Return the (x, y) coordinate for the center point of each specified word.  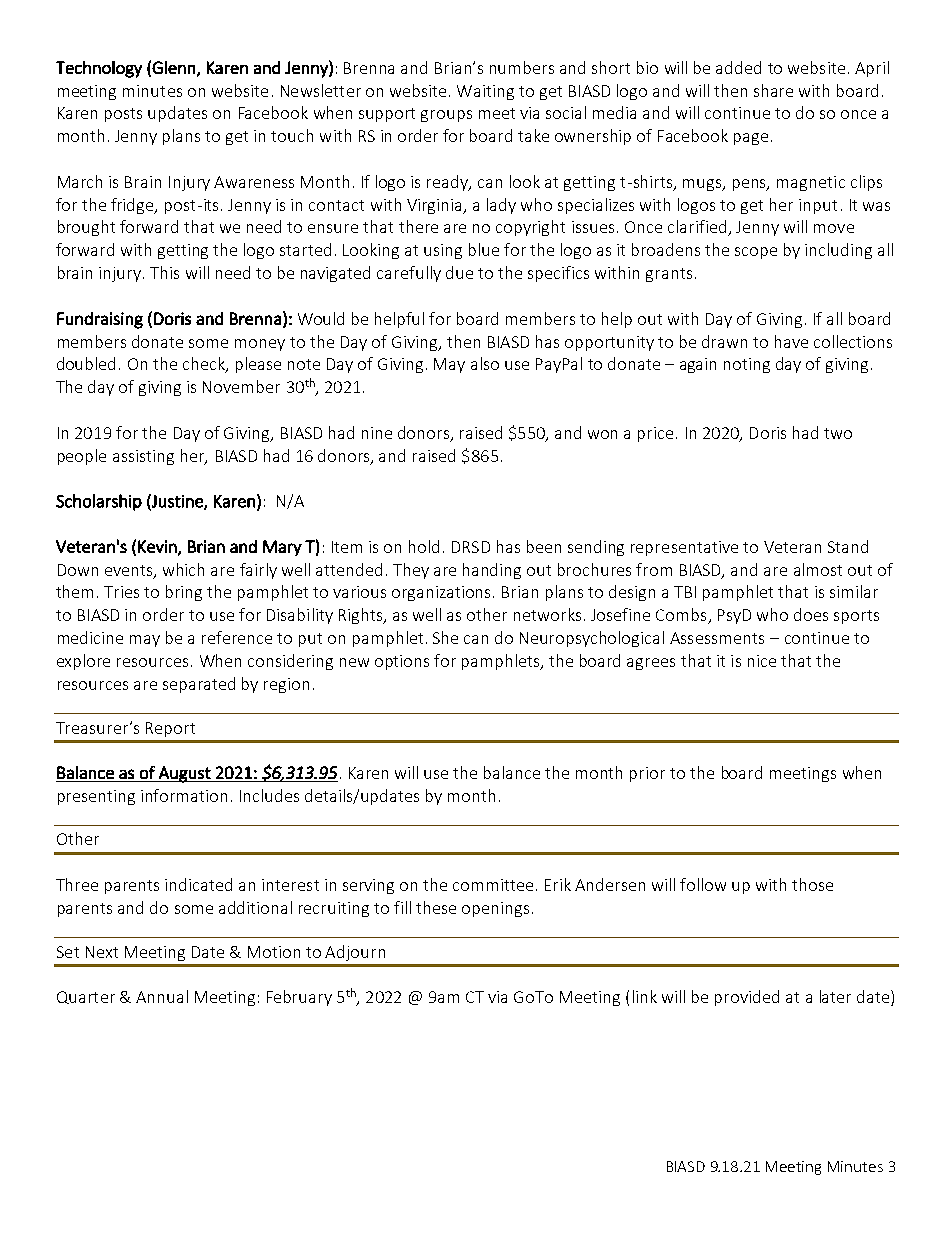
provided (747, 998)
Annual (162, 996)
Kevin (158, 547)
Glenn (173, 67)
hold (424, 546)
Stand (848, 546)
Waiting (485, 92)
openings (495, 909)
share (773, 90)
